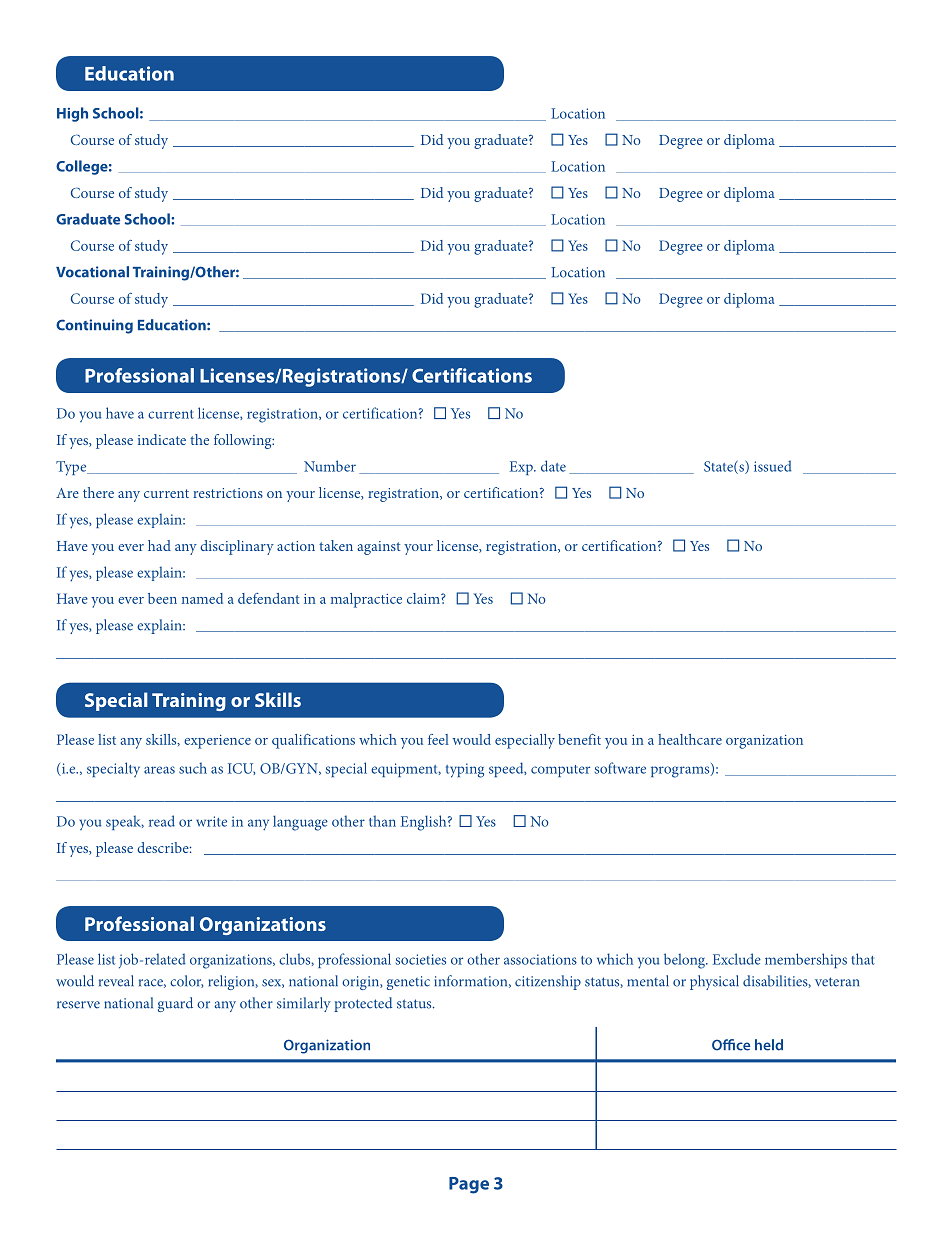  What do you see at coordinates (424, 598) in the page?
I see `claim` at bounding box center [424, 598].
